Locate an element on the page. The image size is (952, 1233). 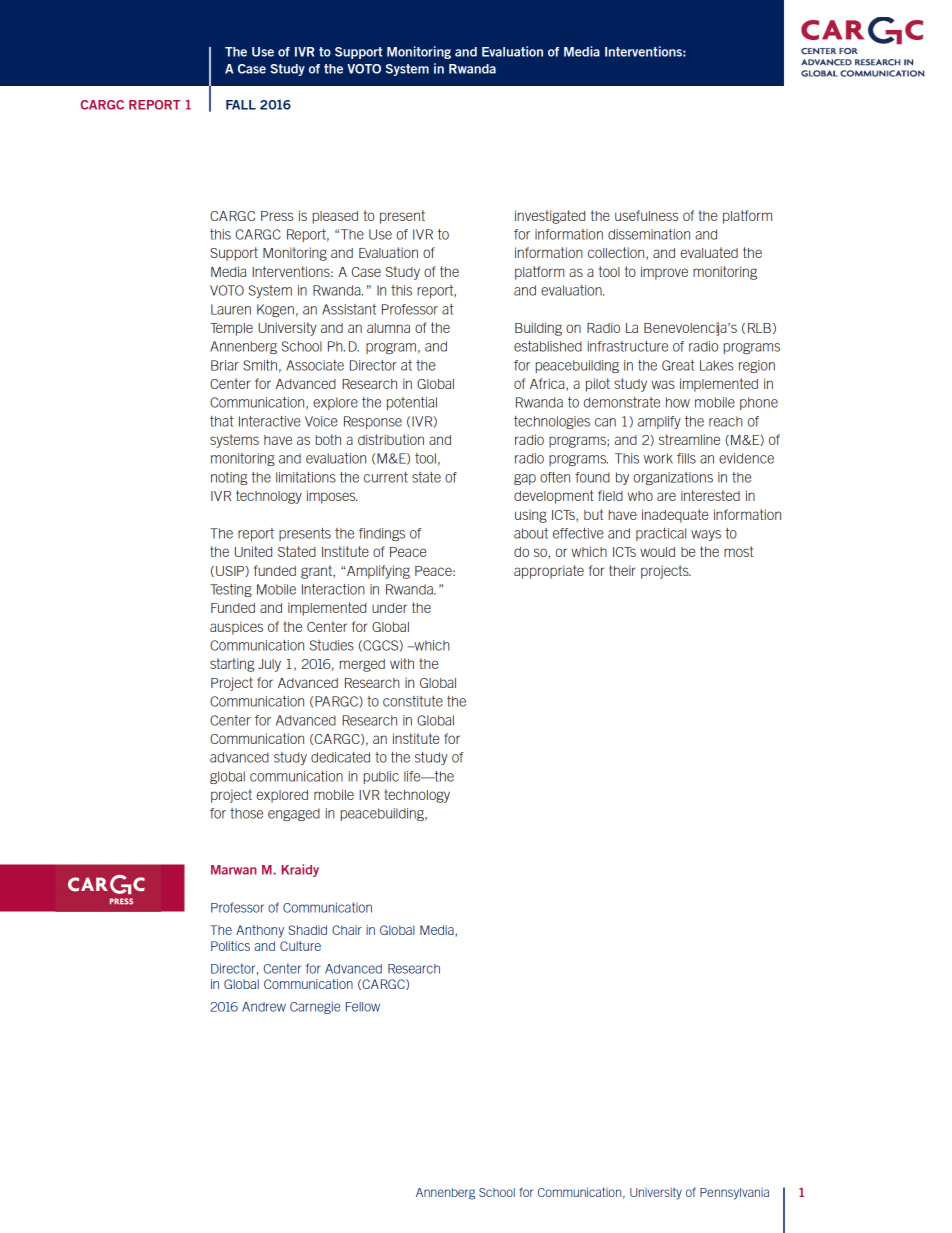
usefulness is located at coordinates (646, 215).
